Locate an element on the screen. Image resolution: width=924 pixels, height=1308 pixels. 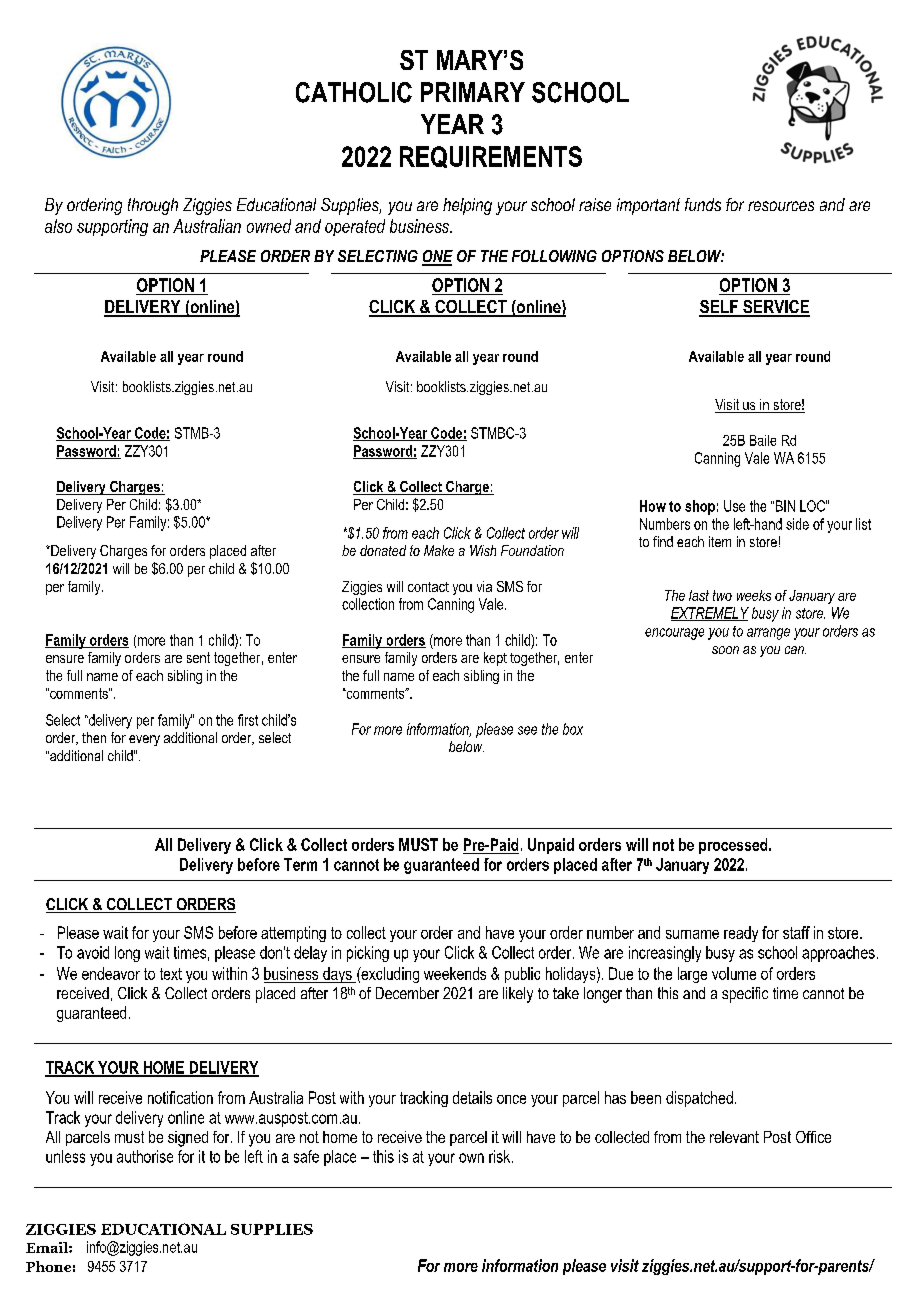
arrange is located at coordinates (768, 634).
